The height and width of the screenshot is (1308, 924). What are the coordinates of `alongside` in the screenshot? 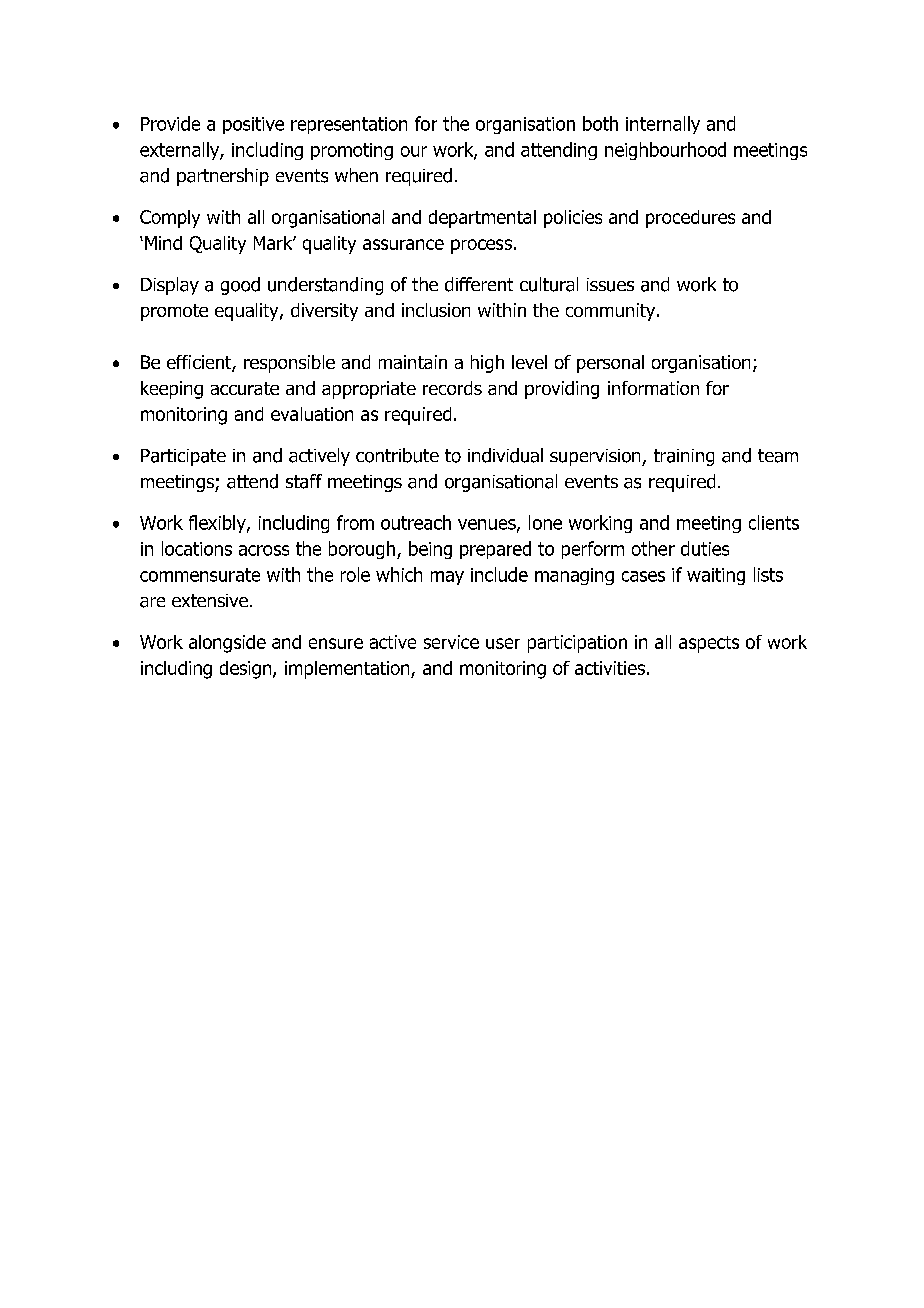 It's located at (227, 644).
